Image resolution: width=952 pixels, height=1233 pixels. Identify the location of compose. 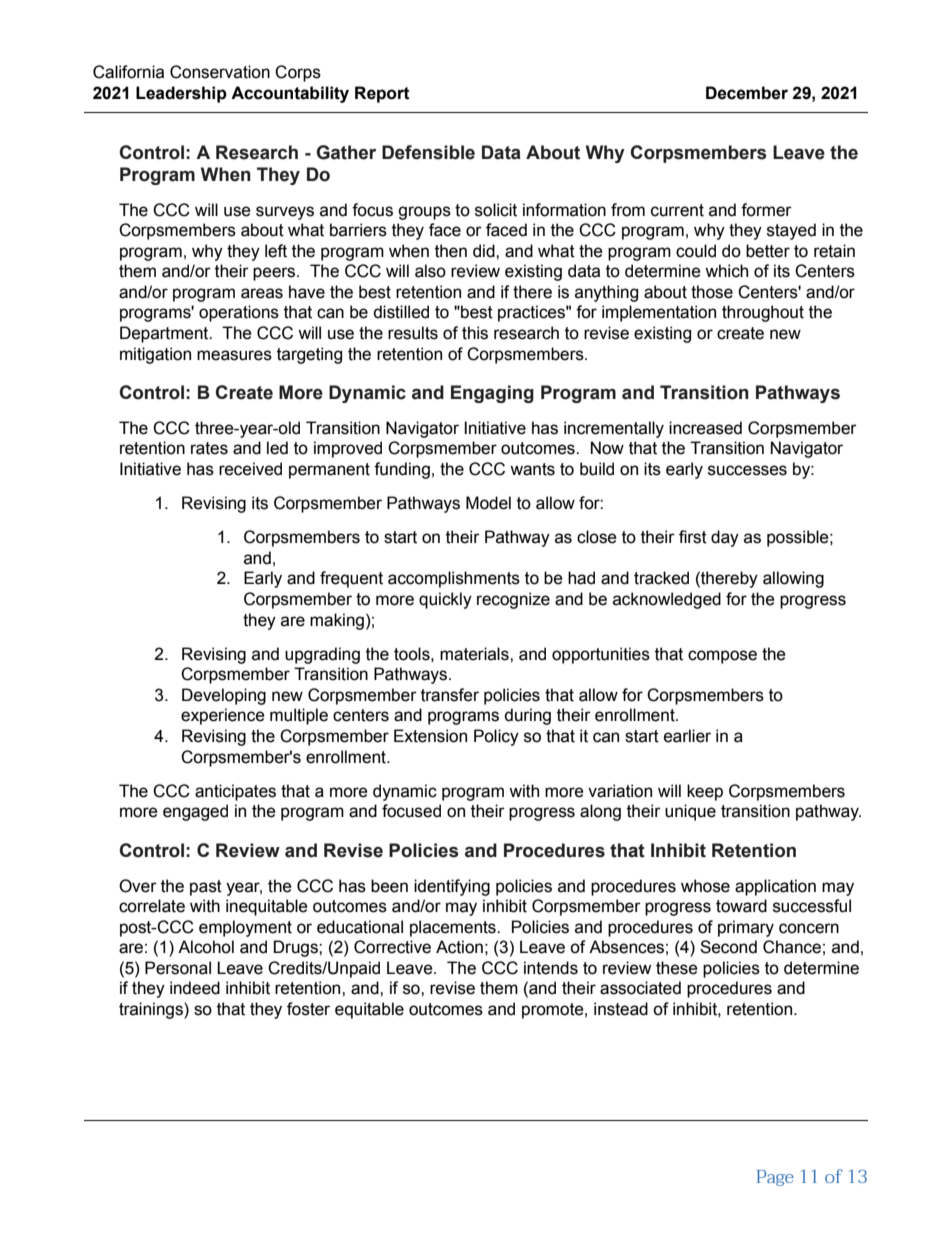
(722, 657).
